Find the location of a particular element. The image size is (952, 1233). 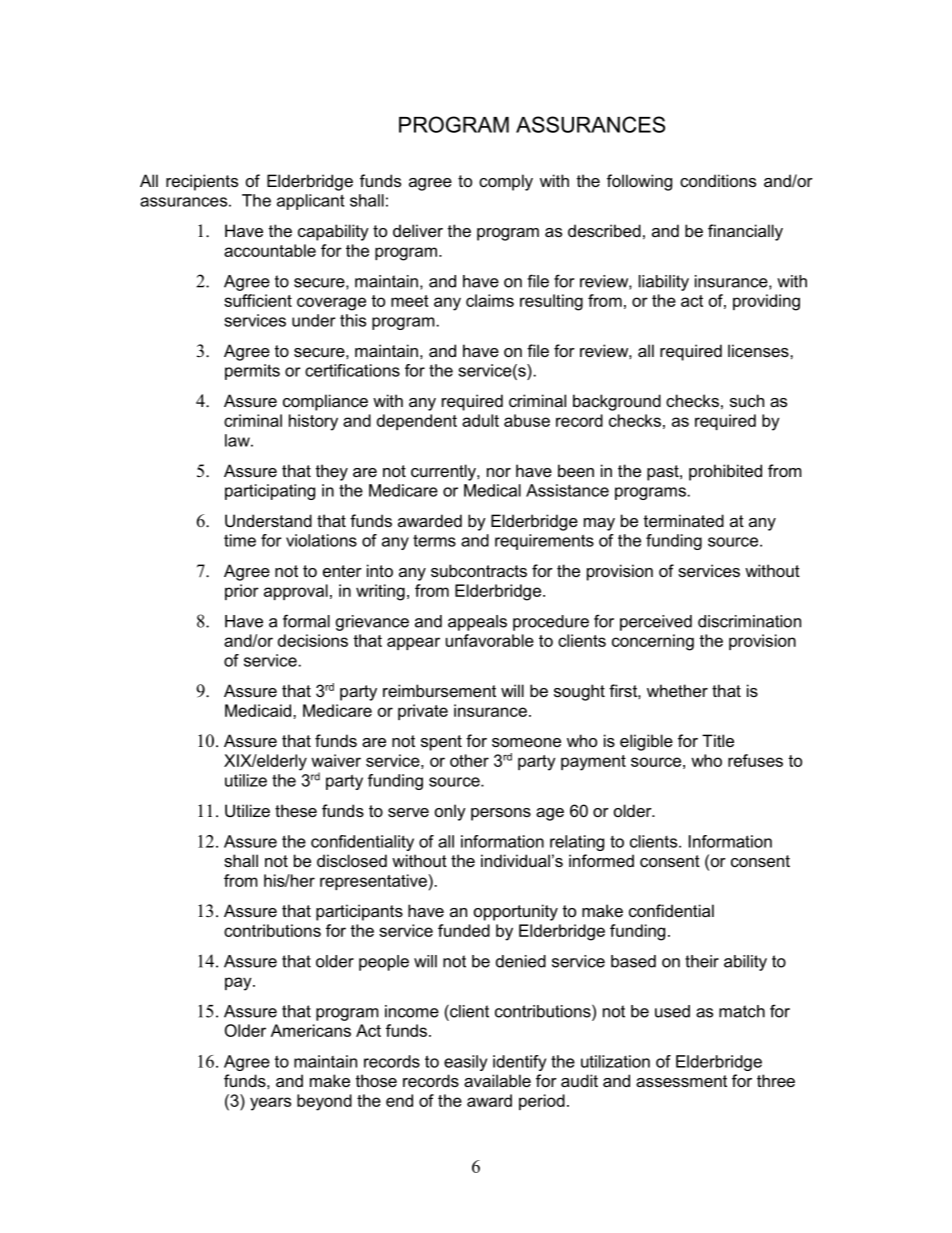

persons is located at coordinates (501, 814).
